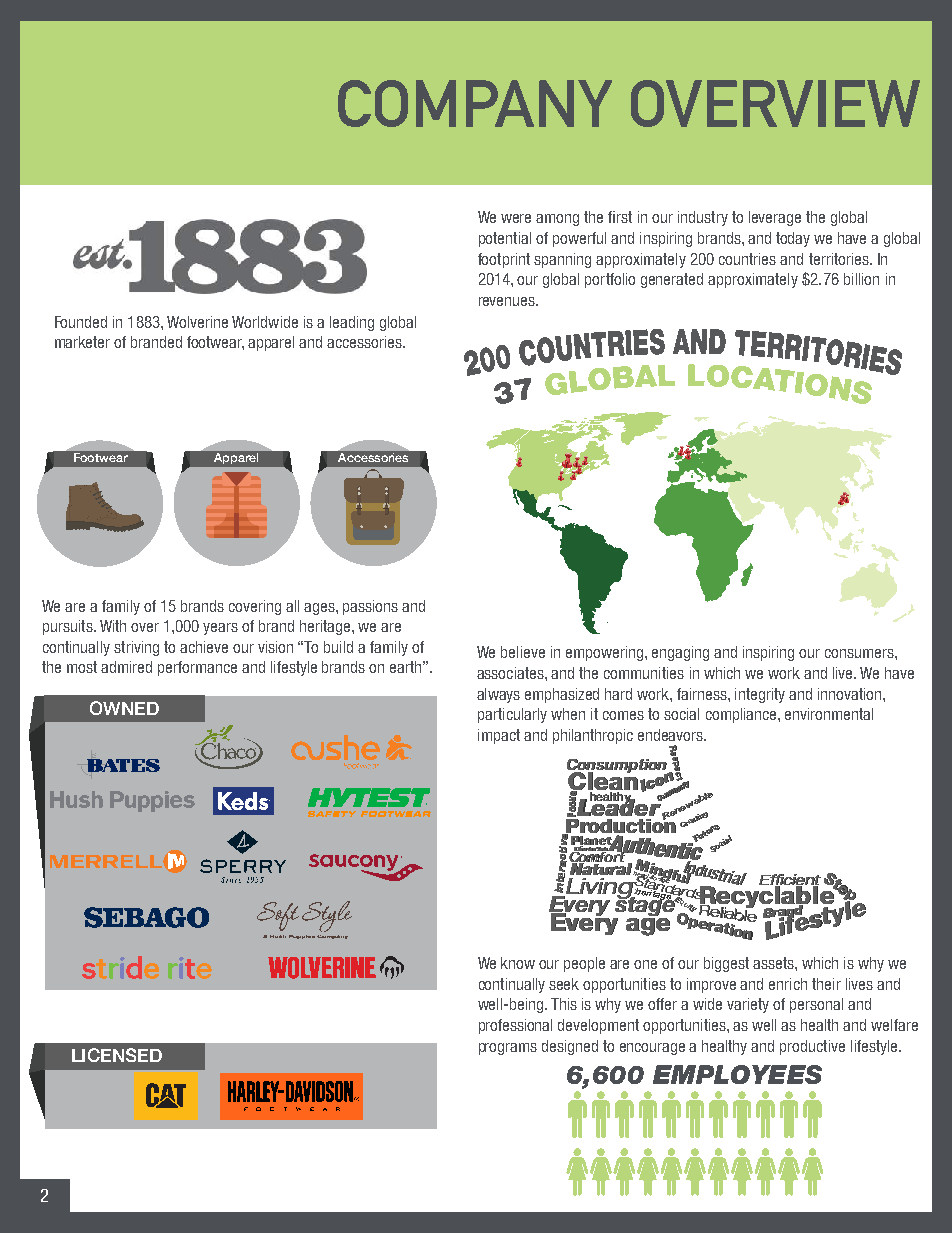  What do you see at coordinates (499, 736) in the image?
I see `impact` at bounding box center [499, 736].
